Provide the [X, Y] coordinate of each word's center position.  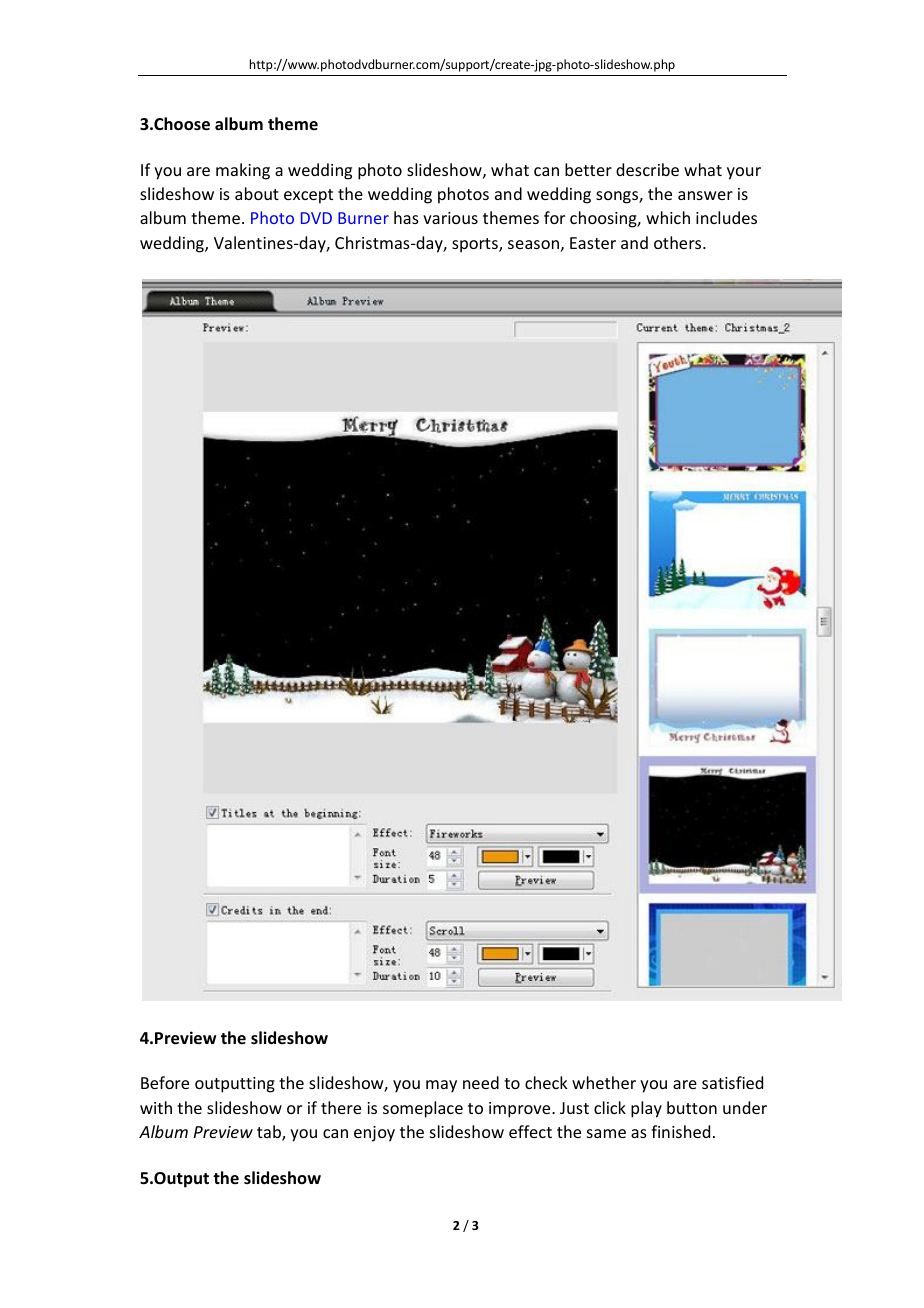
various [450, 218]
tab [270, 1133]
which [668, 217]
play [646, 1109]
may [441, 1086]
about [257, 193]
